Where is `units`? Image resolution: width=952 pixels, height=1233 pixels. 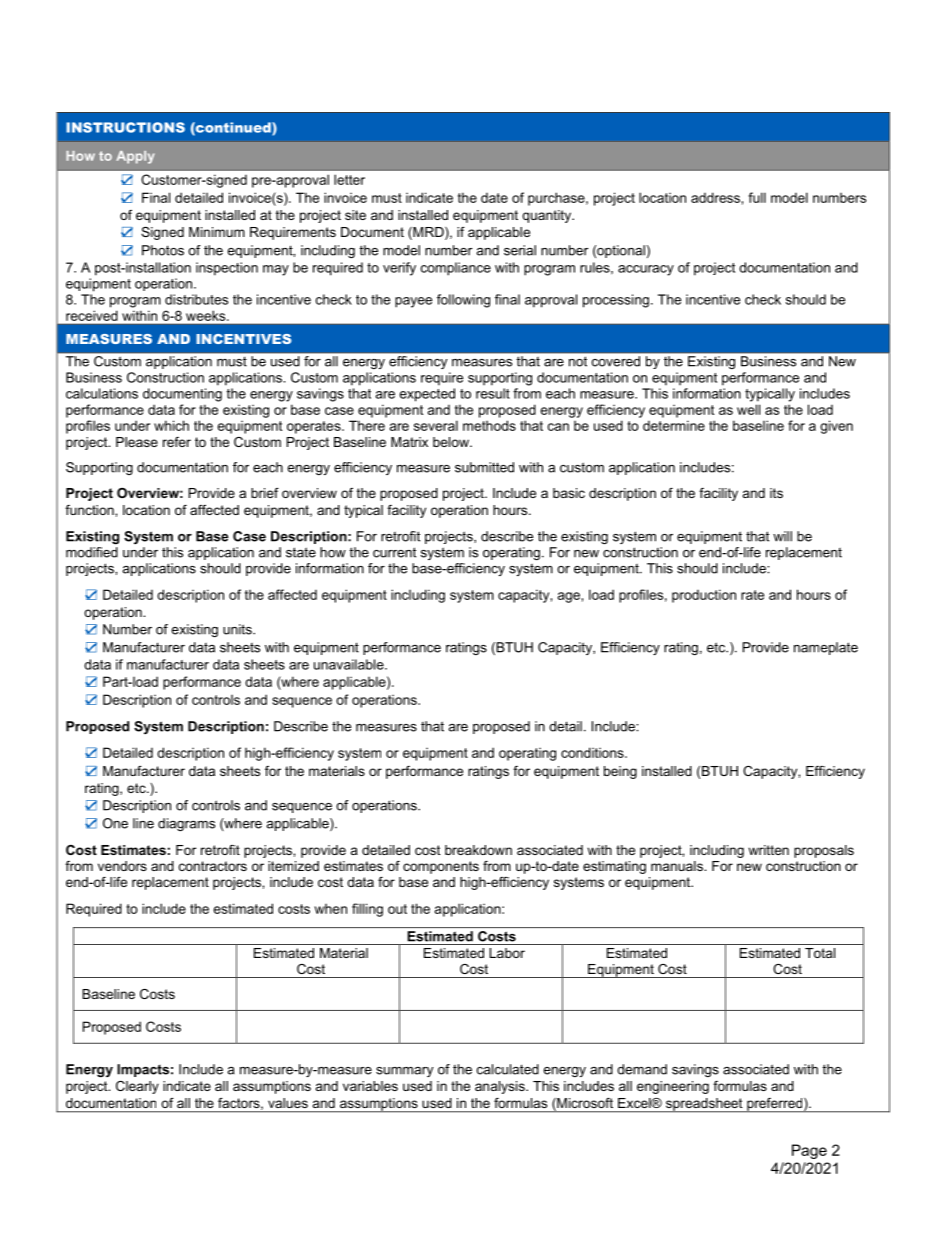
units is located at coordinates (238, 629).
